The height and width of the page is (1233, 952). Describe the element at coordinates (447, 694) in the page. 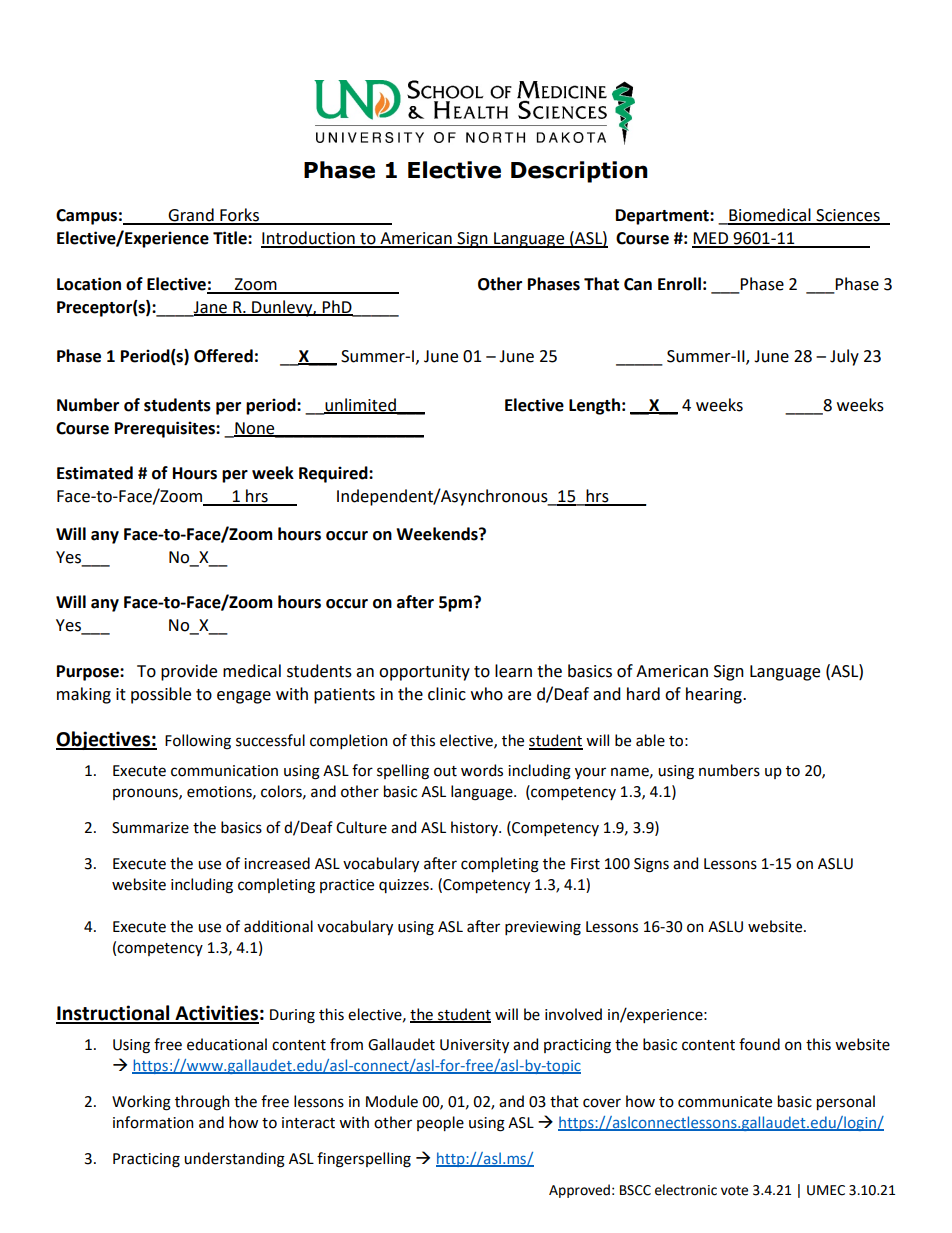

I see `clinic` at that location.
